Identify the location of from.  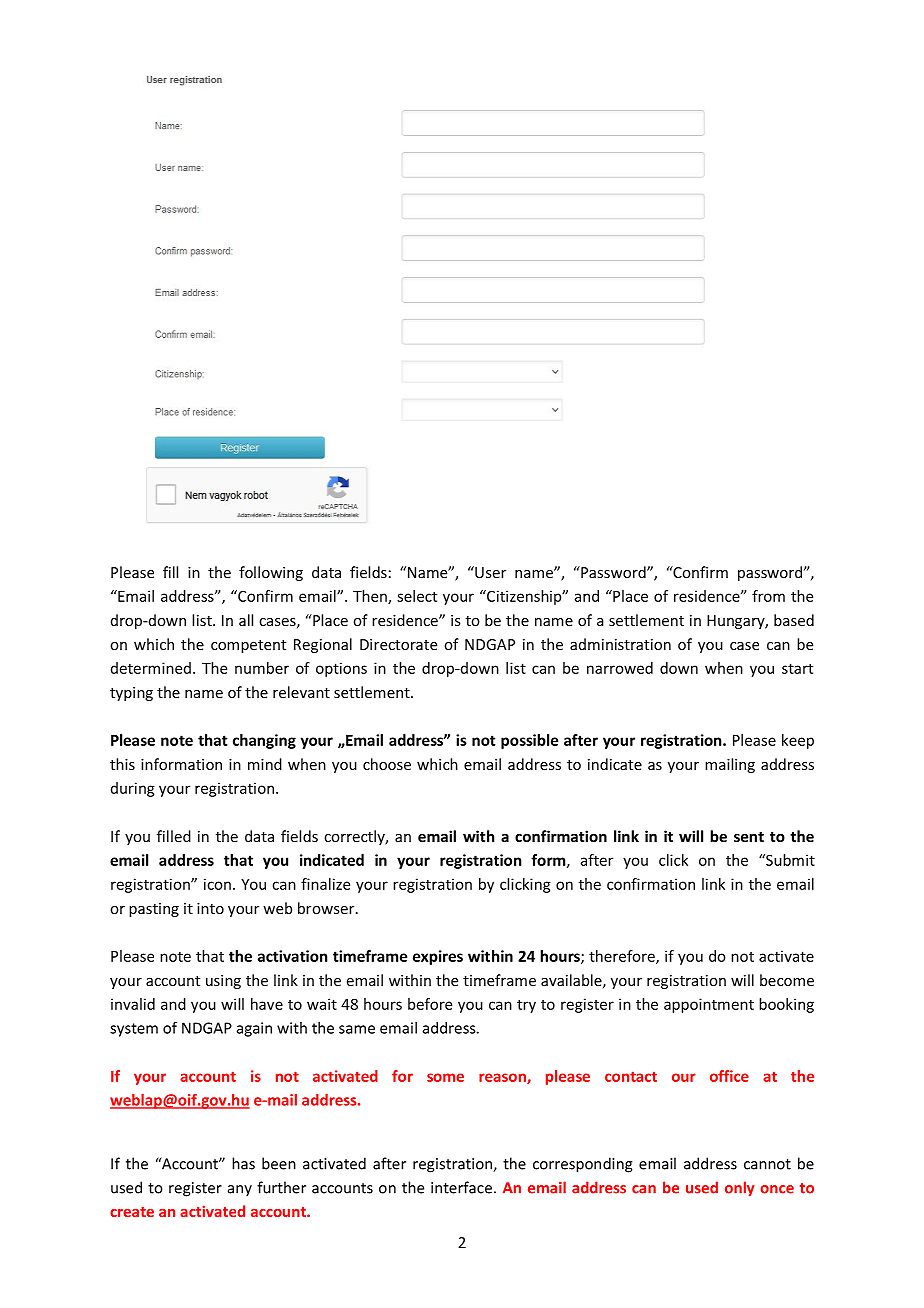
(768, 596).
